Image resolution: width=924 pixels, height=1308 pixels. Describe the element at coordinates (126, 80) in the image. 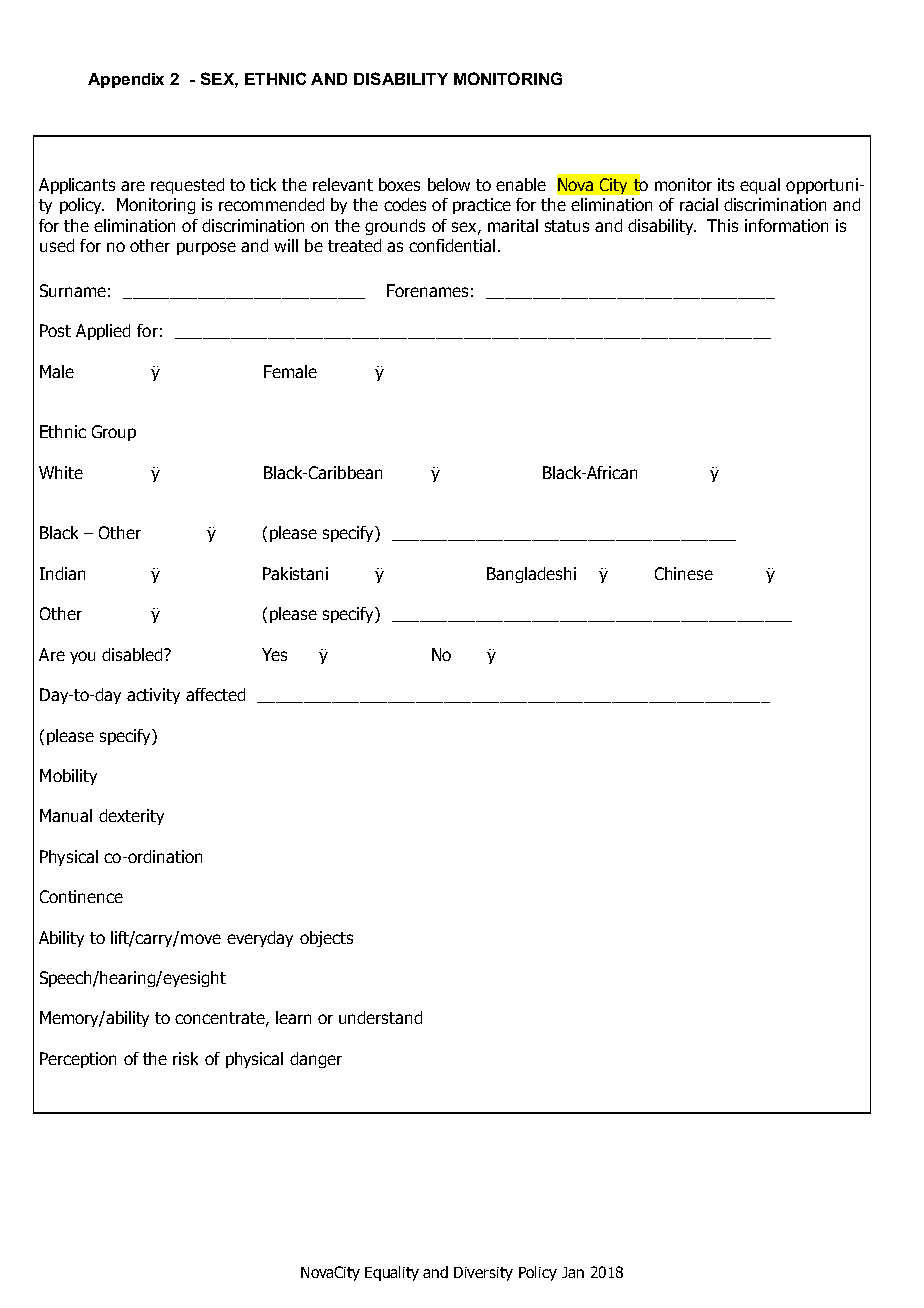

I see `Appendix` at that location.
